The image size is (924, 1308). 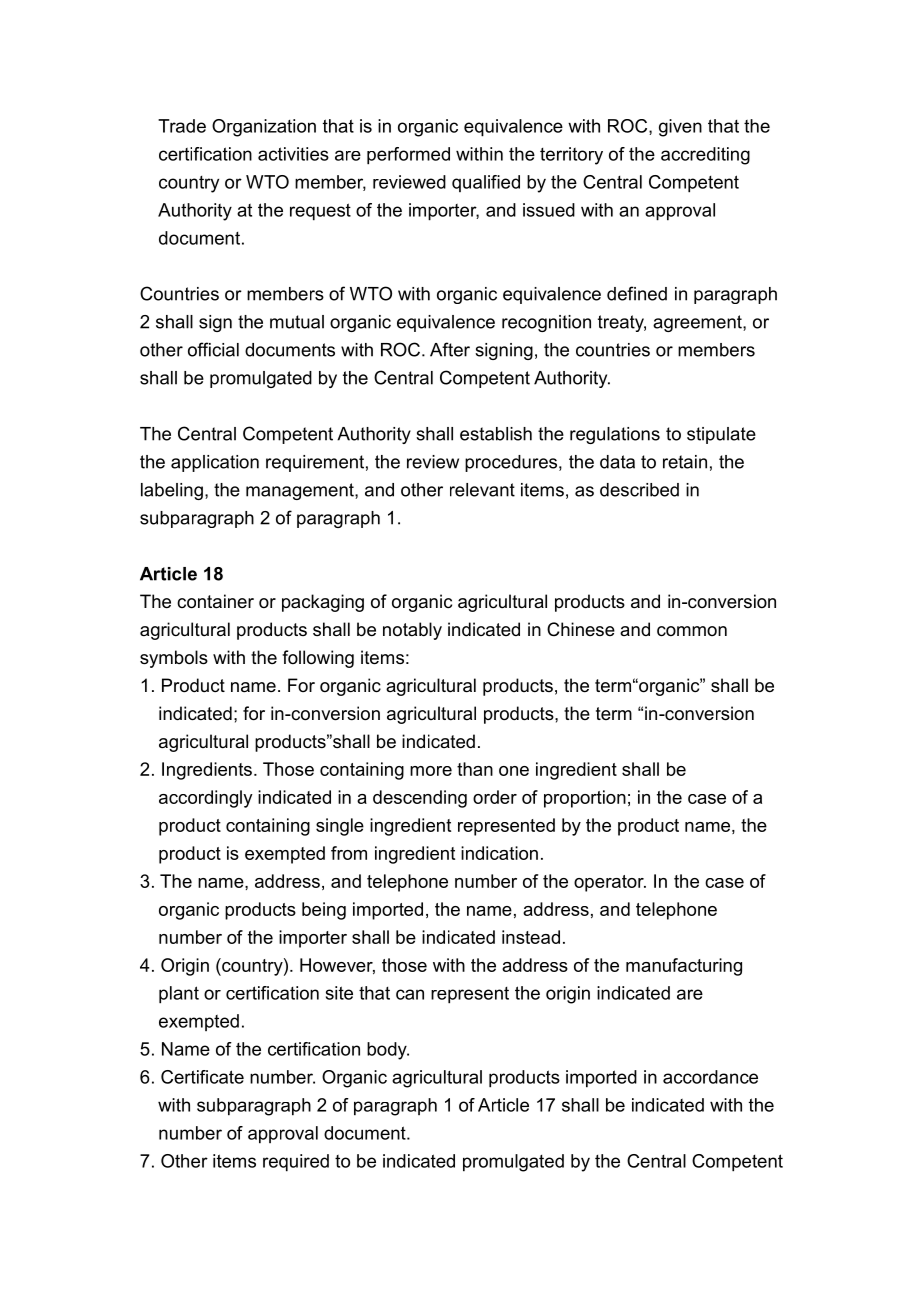 What do you see at coordinates (296, 1163) in the screenshot?
I see `required` at bounding box center [296, 1163].
